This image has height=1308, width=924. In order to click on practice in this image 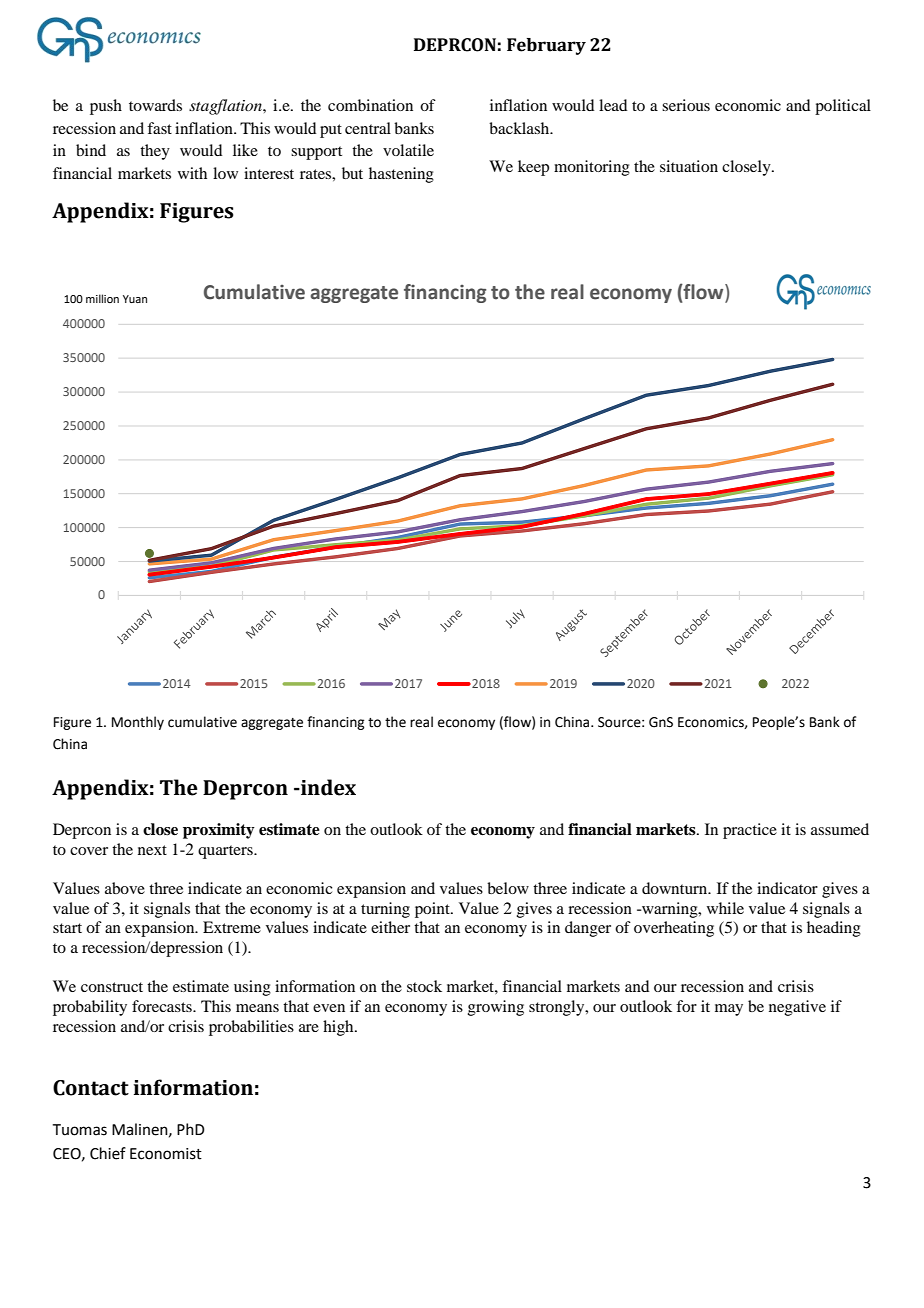, I will do `click(750, 831)`.
